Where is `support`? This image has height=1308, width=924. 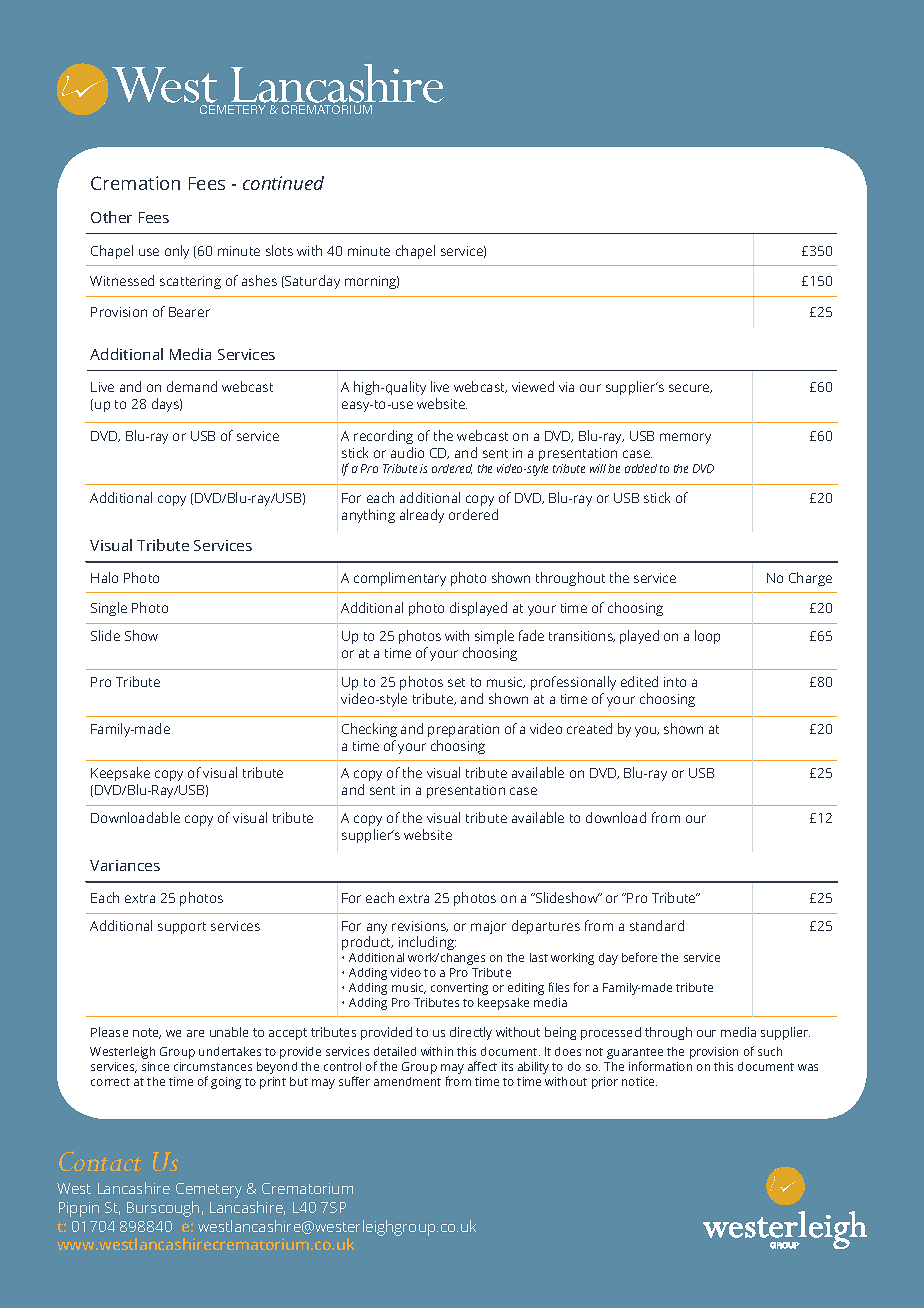
support is located at coordinates (182, 928).
